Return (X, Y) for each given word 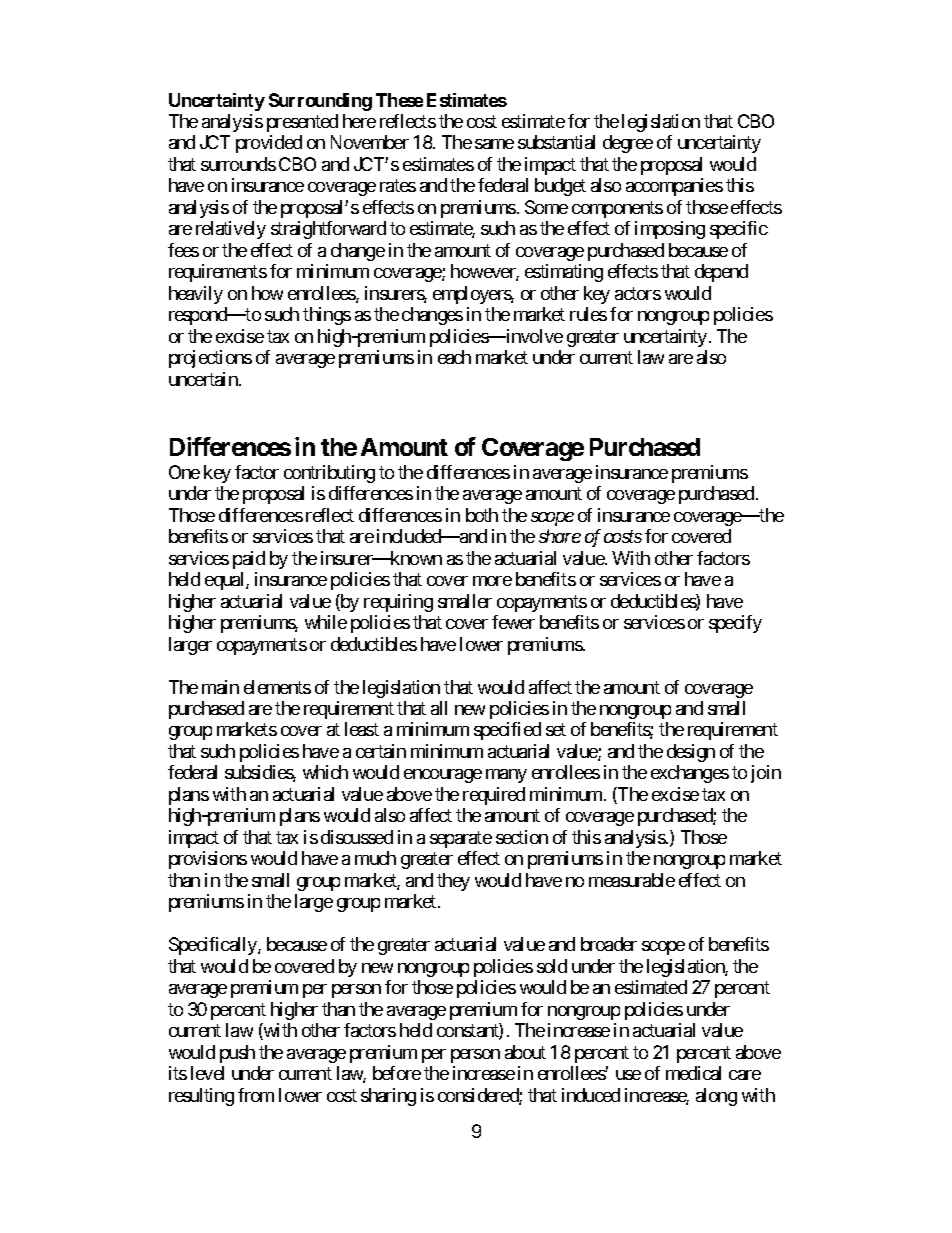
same (494, 144)
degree (628, 144)
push (237, 1054)
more (492, 581)
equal (226, 581)
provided (269, 144)
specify (735, 624)
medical (693, 1073)
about (525, 1052)
